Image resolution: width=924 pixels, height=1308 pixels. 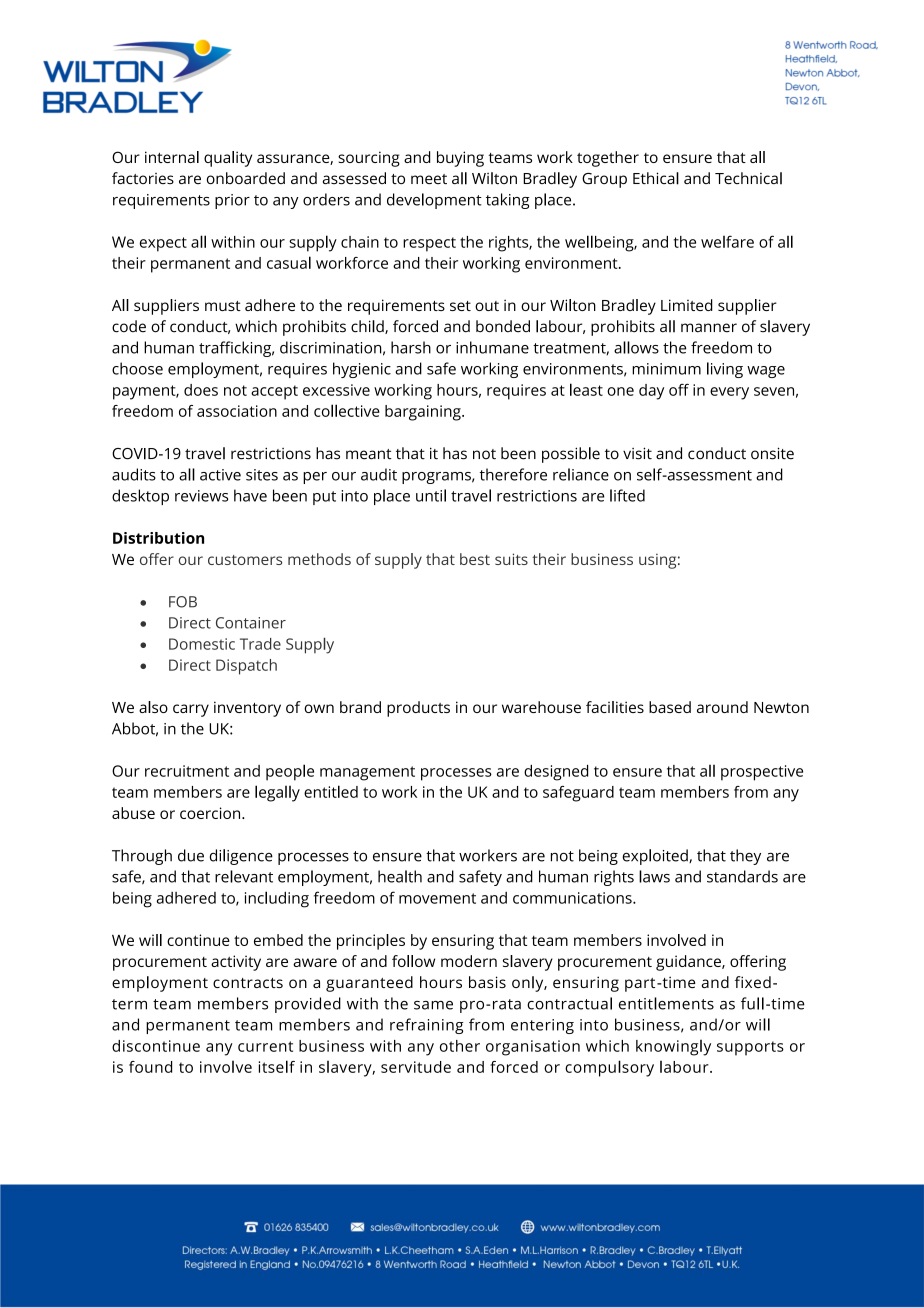 What do you see at coordinates (637, 453) in the document?
I see `visit` at bounding box center [637, 453].
